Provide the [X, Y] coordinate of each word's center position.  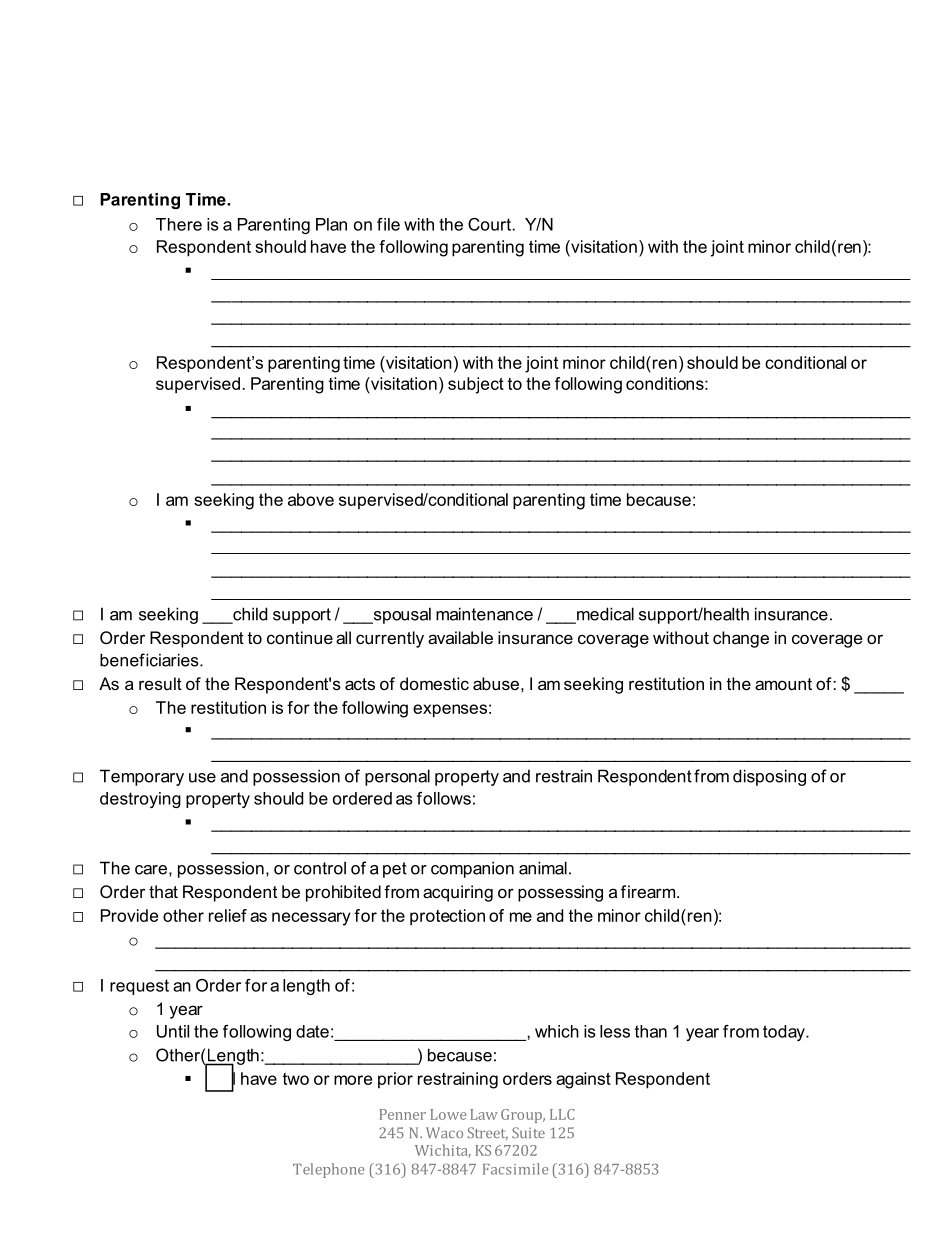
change [741, 639]
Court [489, 224]
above [311, 499]
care [151, 870]
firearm [649, 891]
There [179, 224]
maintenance [484, 614]
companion [472, 869]
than [651, 1031]
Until [173, 1031]
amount [783, 684]
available [460, 637]
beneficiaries [150, 660]
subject [476, 385]
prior [395, 1080]
